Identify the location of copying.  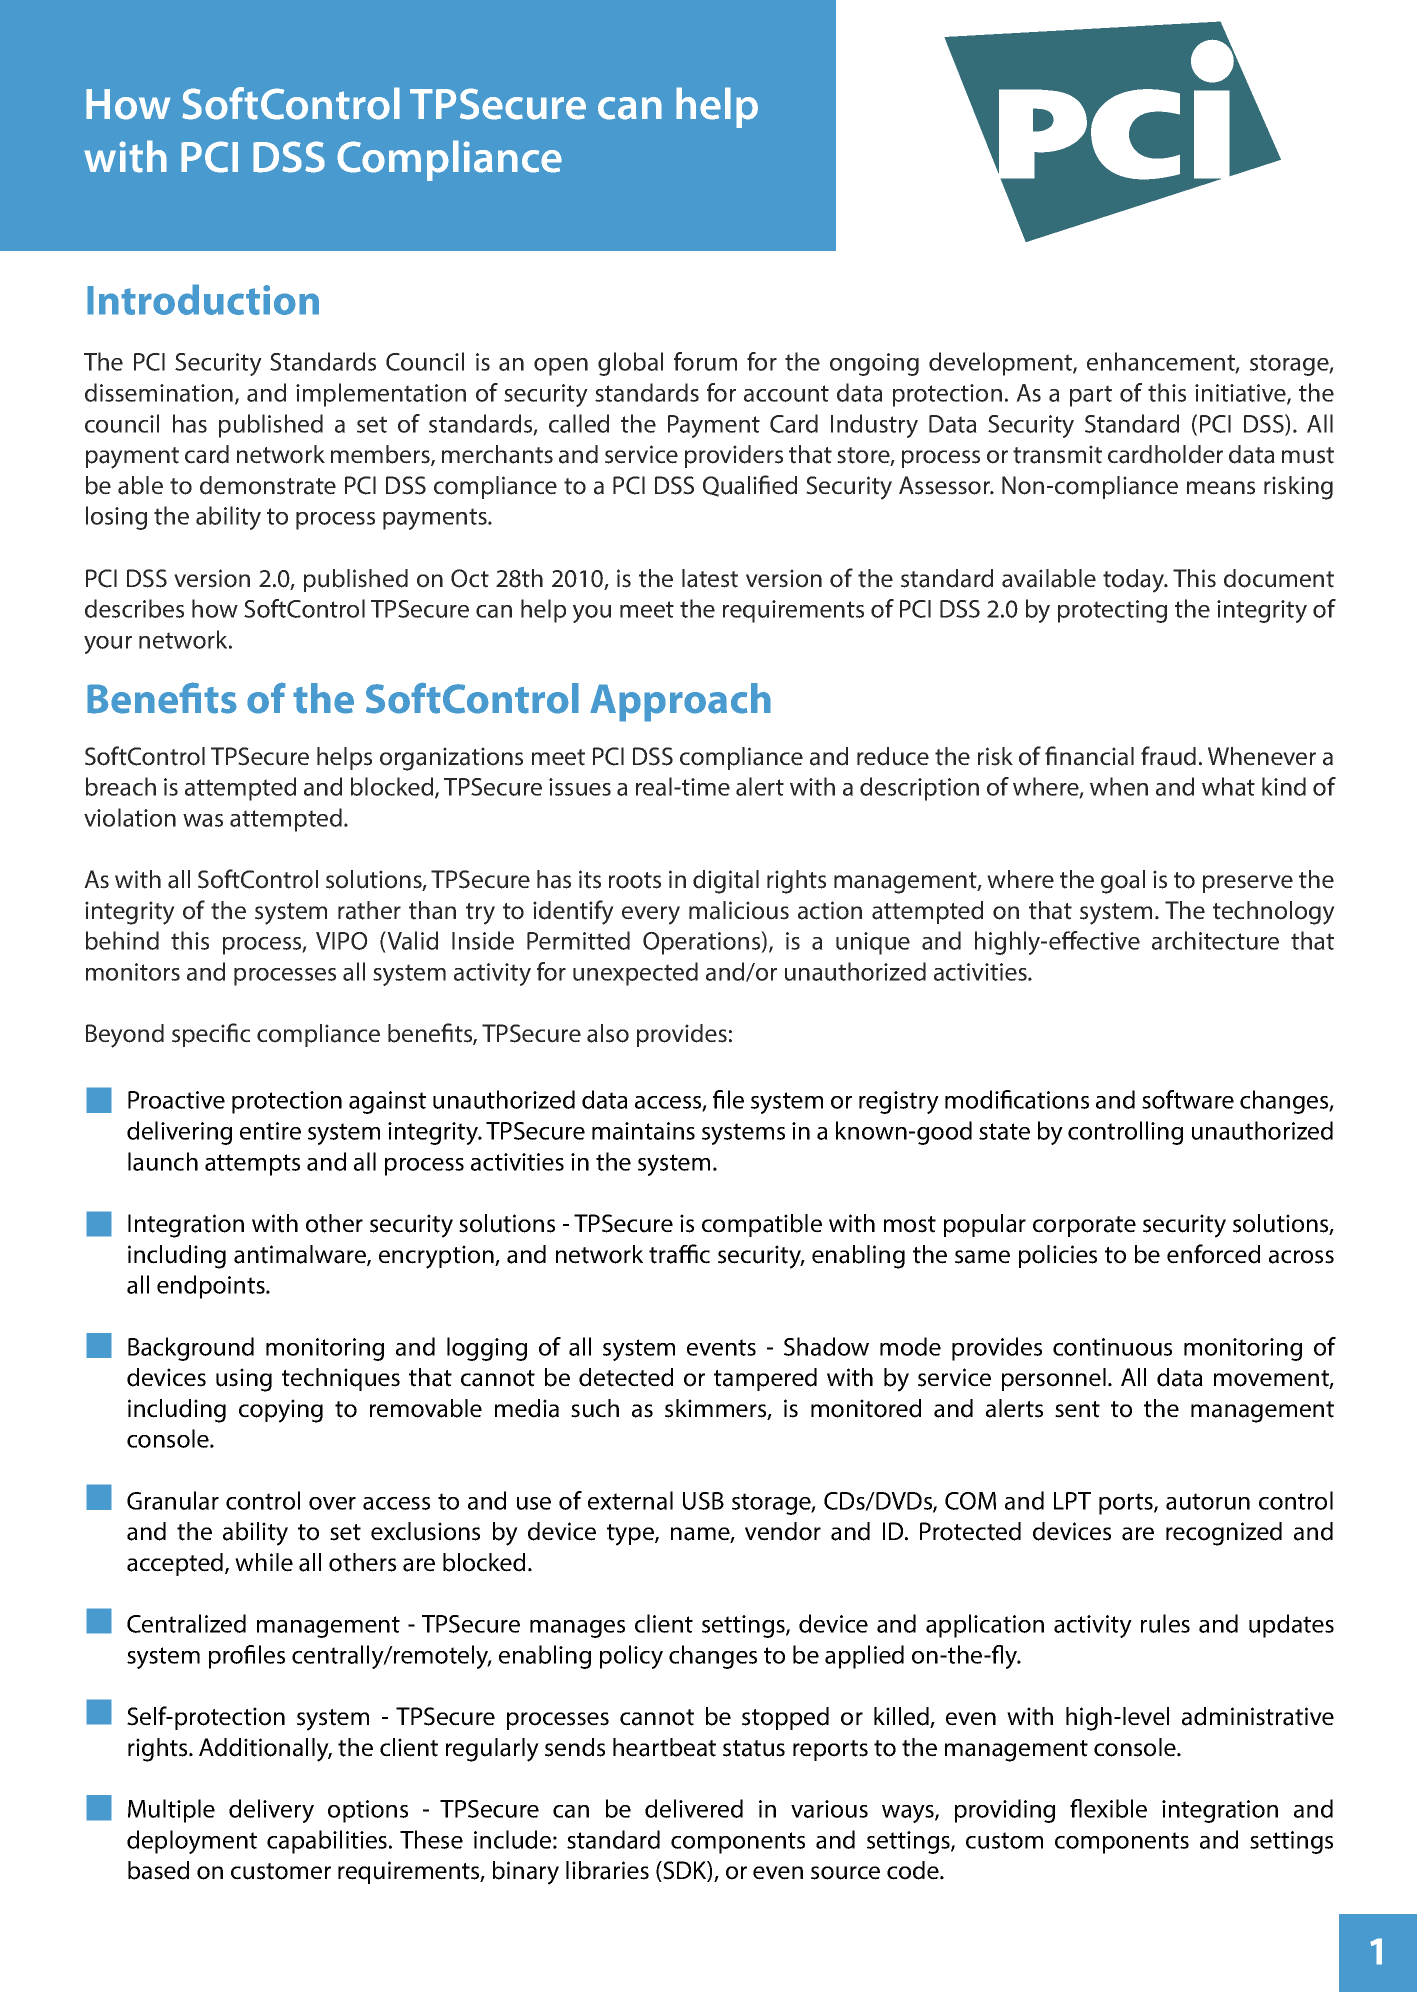
(281, 1411).
